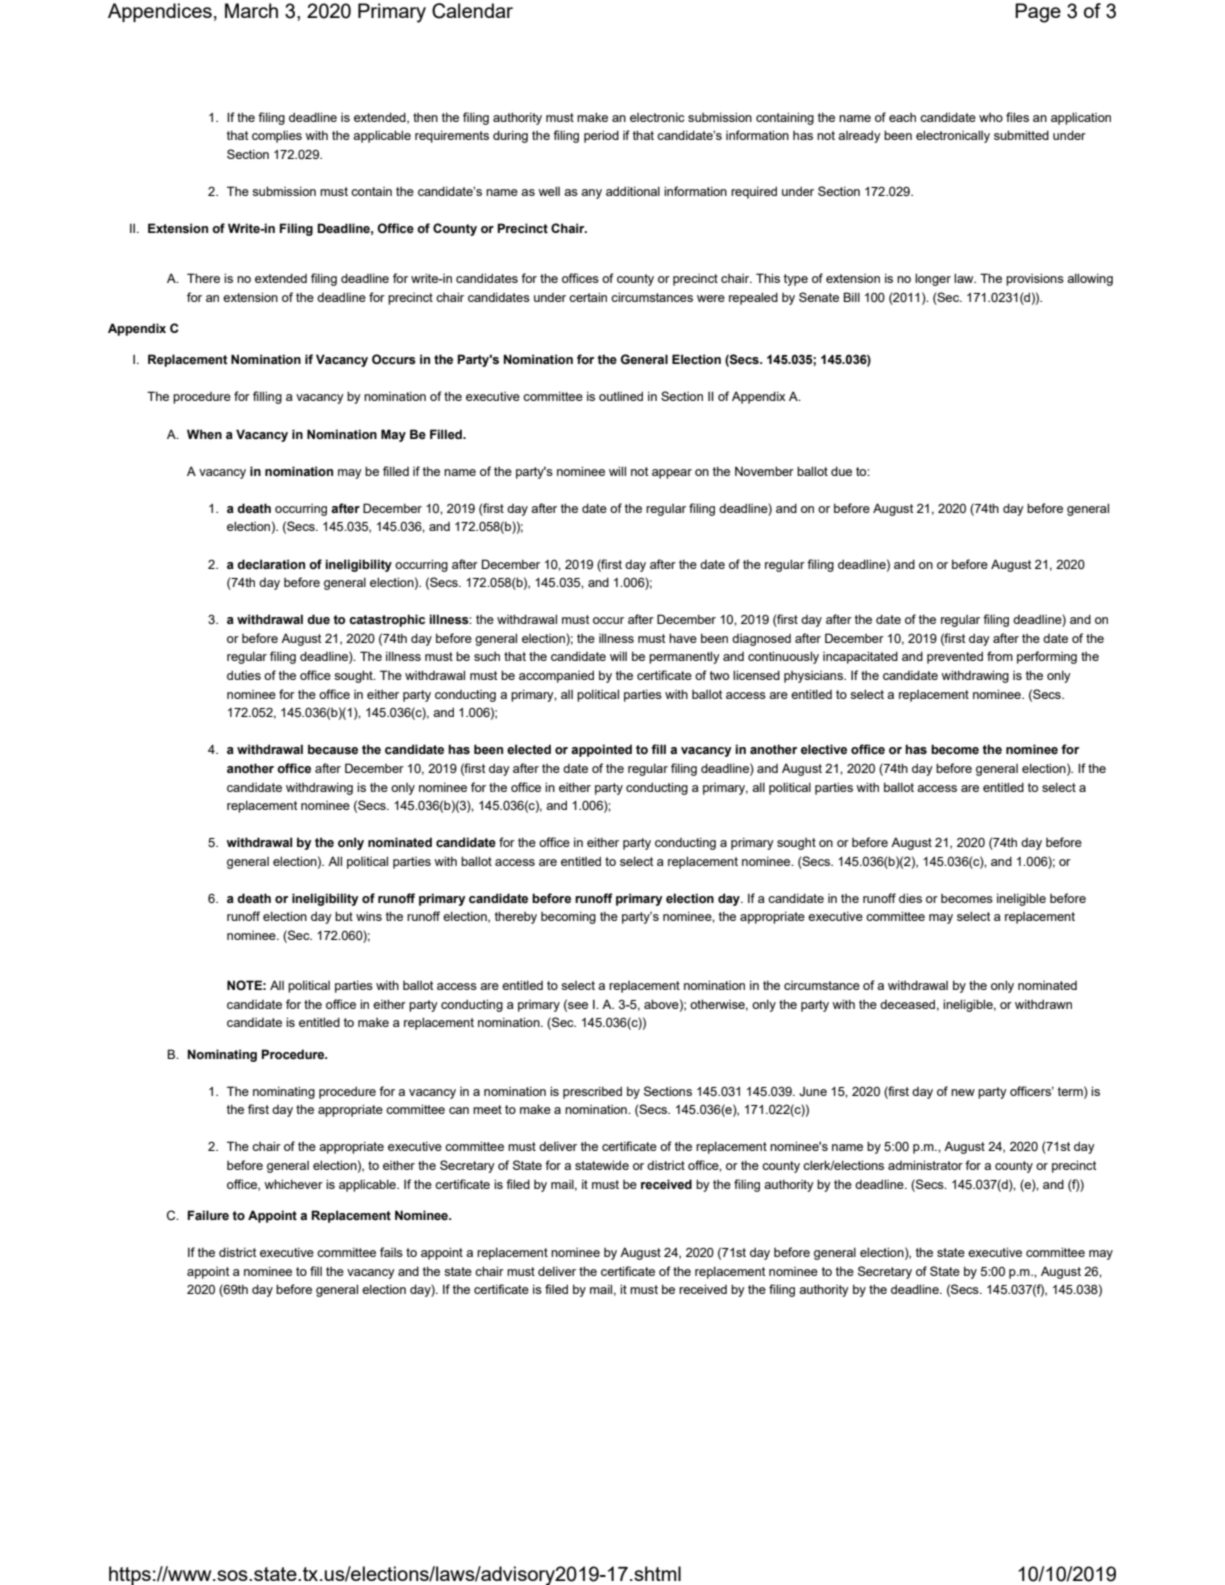  What do you see at coordinates (251, 10) in the image?
I see `March` at bounding box center [251, 10].
